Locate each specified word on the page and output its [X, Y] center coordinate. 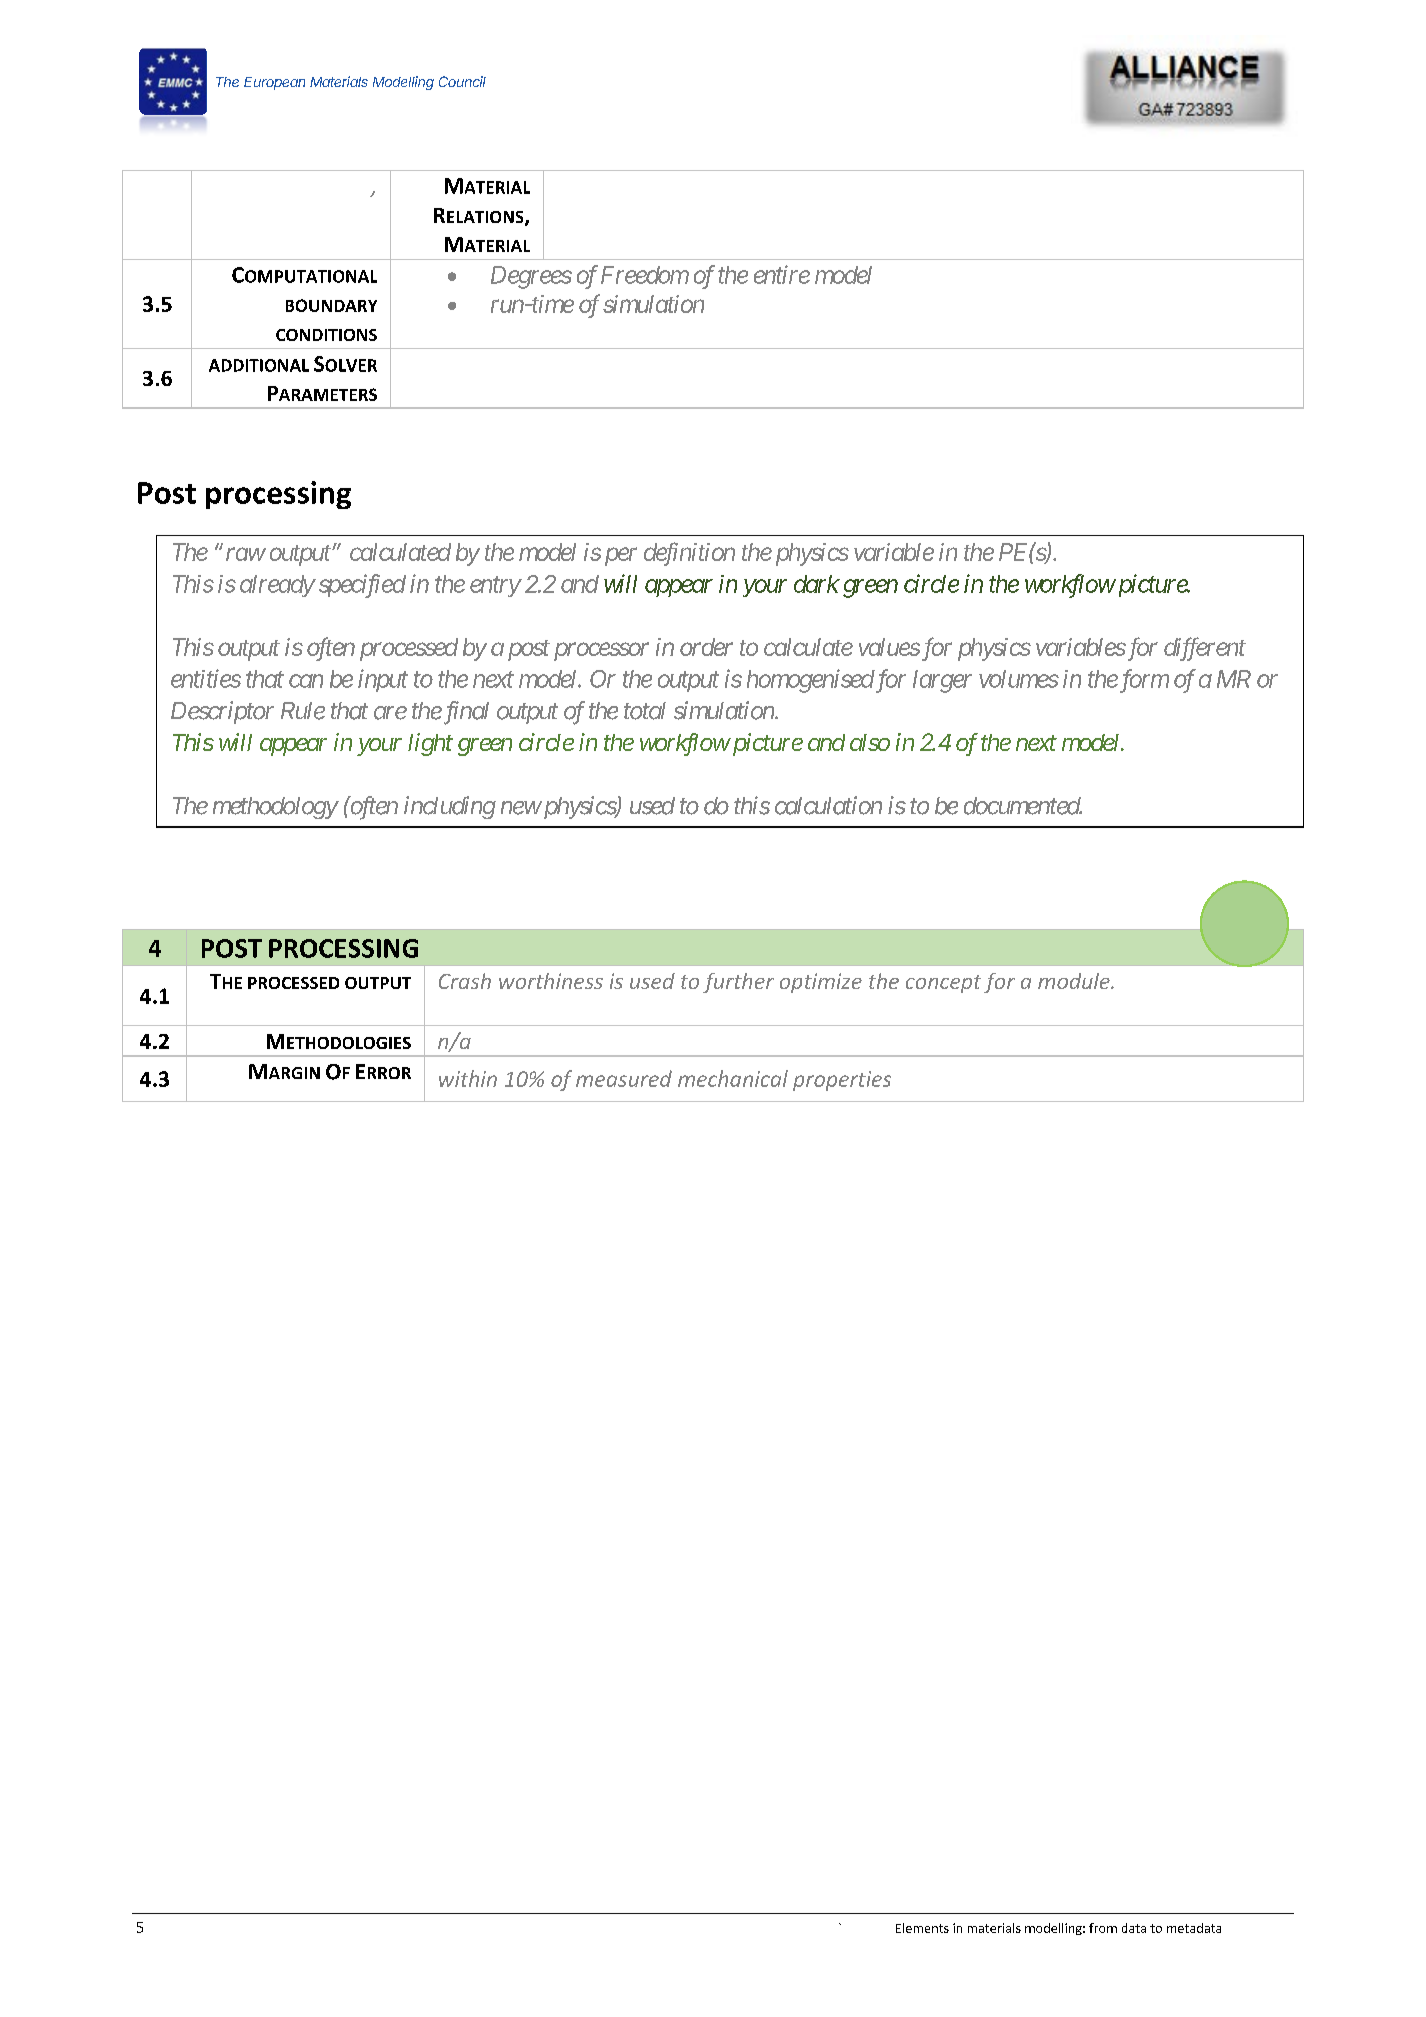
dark [817, 584]
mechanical [733, 1078]
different [1205, 649]
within [468, 1078]
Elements [922, 1928]
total [645, 711]
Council [462, 81]
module [1075, 981]
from [1103, 1928]
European [274, 83]
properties [842, 1081]
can [306, 681]
